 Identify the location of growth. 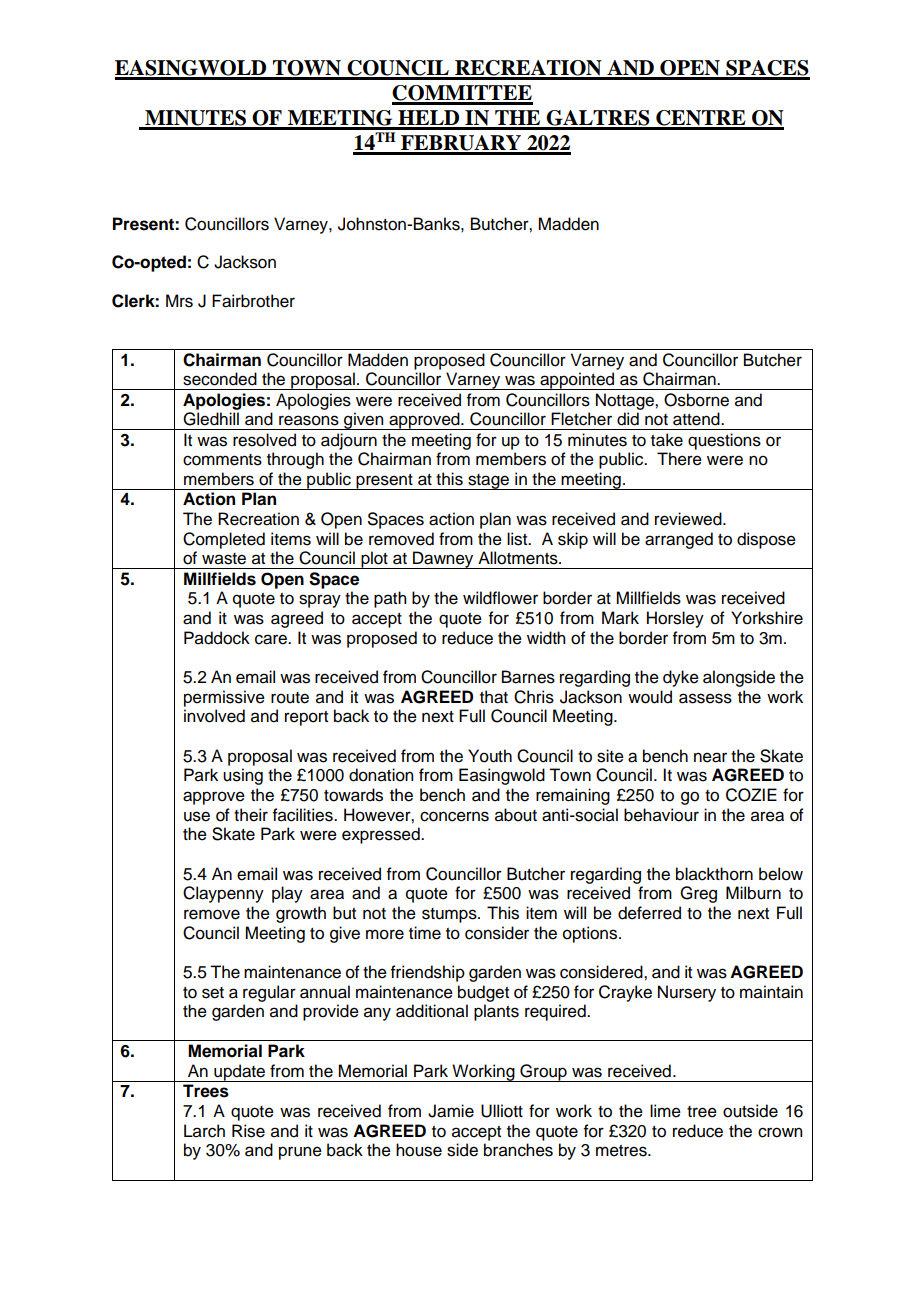
(301, 914).
